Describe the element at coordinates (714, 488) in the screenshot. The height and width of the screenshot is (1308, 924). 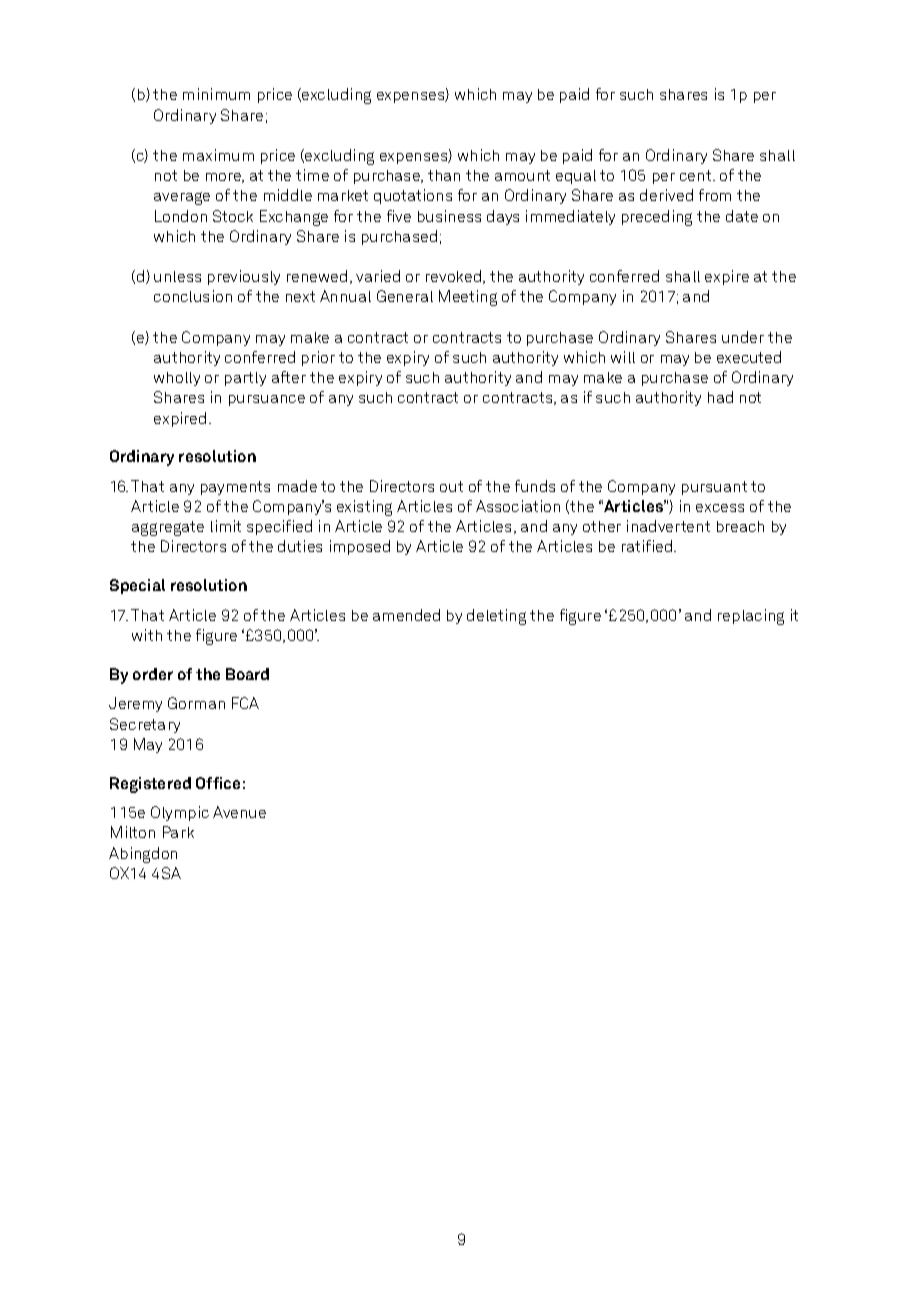
I see `pursuant` at that location.
